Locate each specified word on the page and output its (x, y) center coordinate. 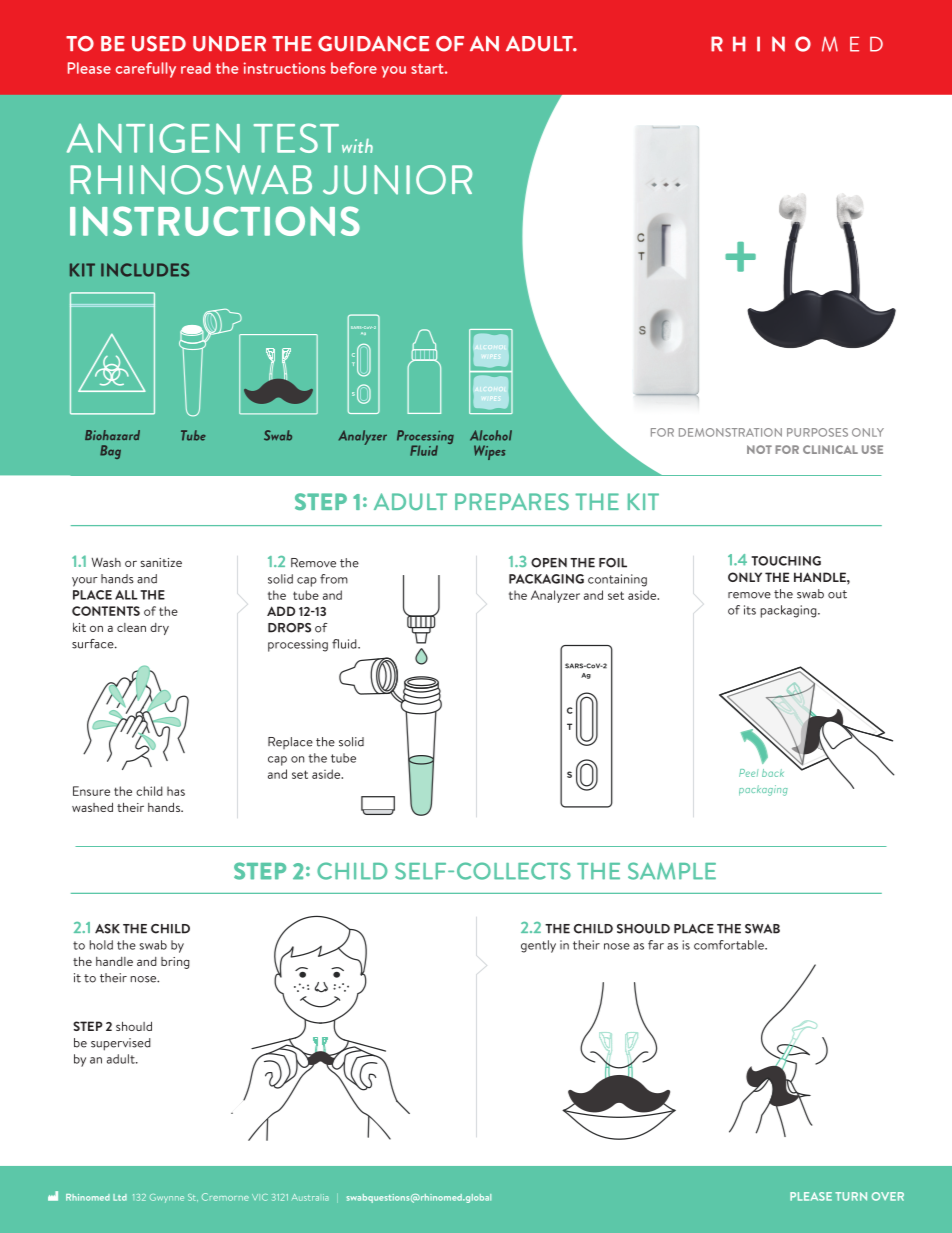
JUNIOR (397, 180)
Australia (310, 1197)
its (750, 610)
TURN (851, 1196)
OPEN (549, 563)
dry (159, 629)
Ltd (120, 1197)
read (196, 68)
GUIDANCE (373, 44)
